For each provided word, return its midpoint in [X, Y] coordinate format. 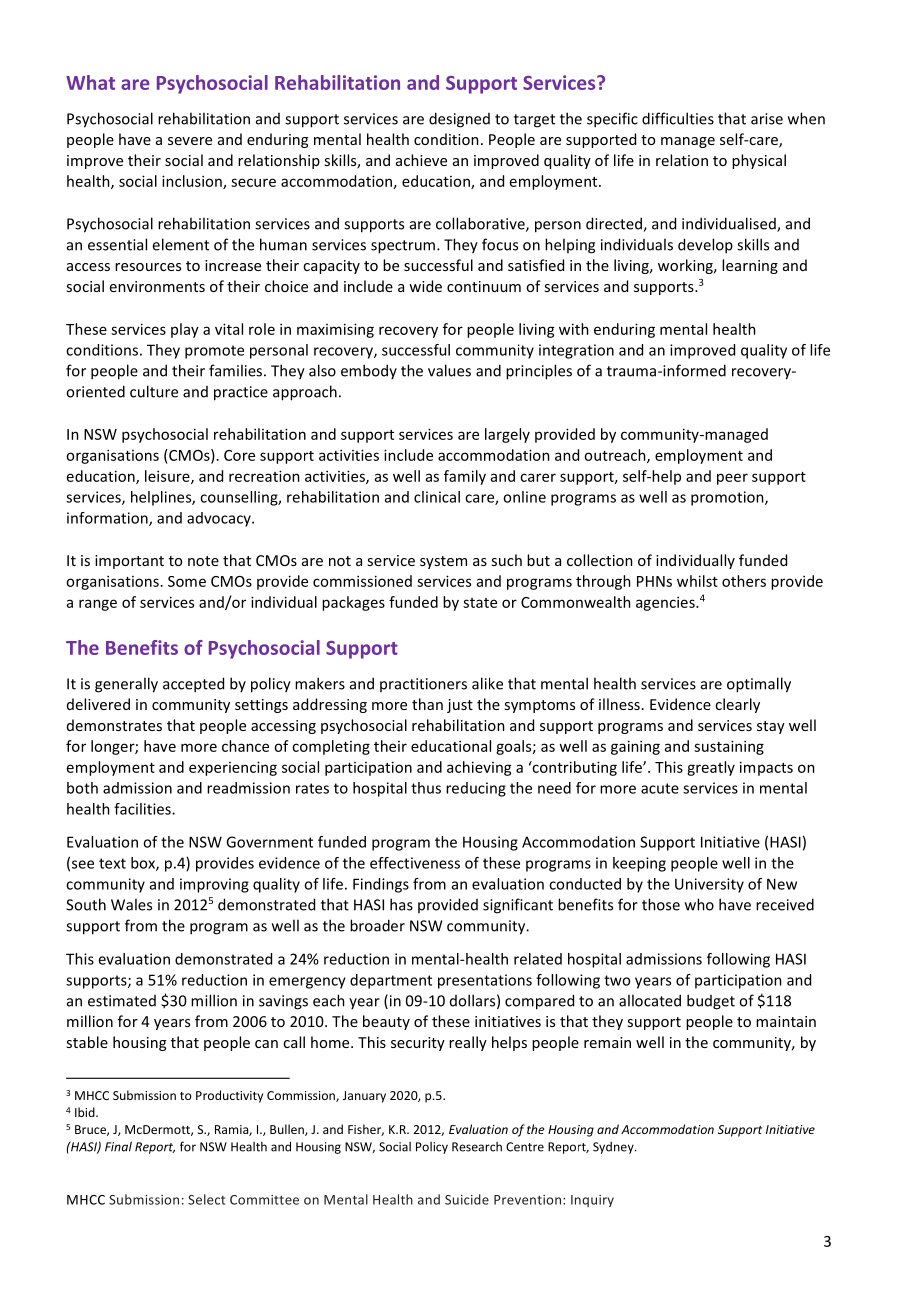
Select [206, 1199]
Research [477, 1147]
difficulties [678, 118]
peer [732, 479]
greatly [711, 768]
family [465, 477]
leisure [168, 477]
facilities [143, 809]
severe [190, 141]
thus [426, 788]
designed [459, 120]
